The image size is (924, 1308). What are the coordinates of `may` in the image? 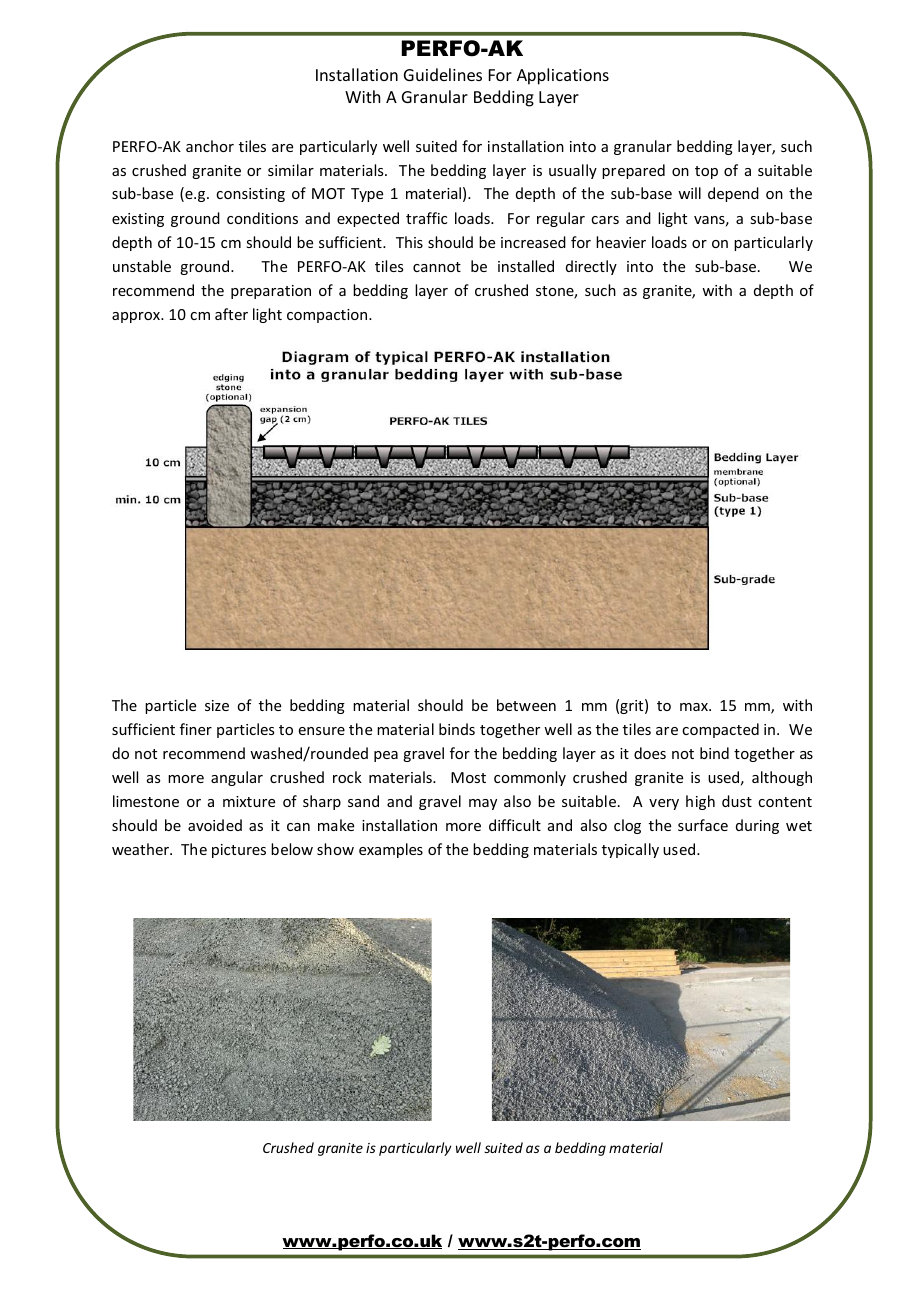 It's located at (483, 804).
